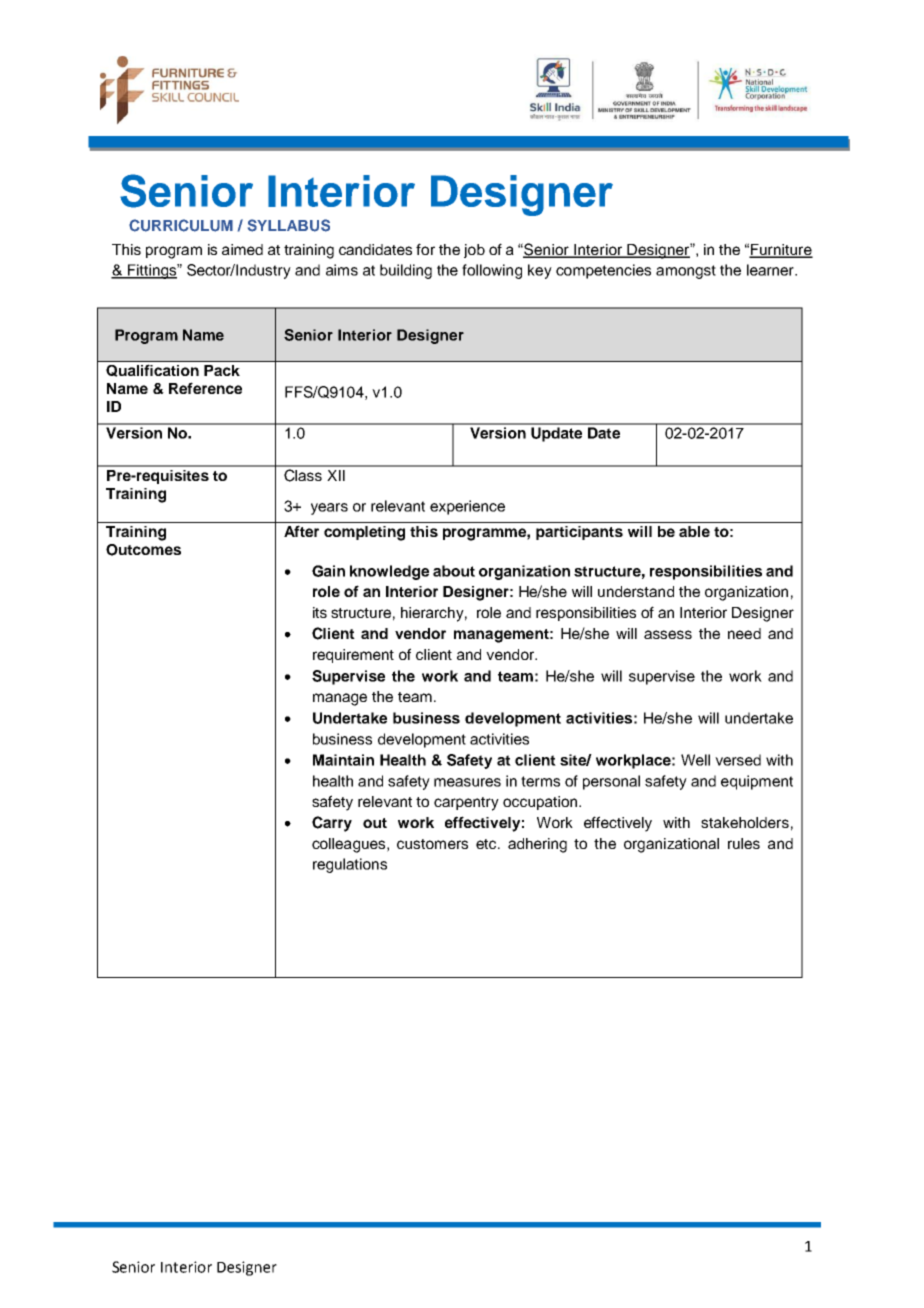 The height and width of the screenshot is (1308, 924). What do you see at coordinates (454, 571) in the screenshot?
I see `about` at bounding box center [454, 571].
